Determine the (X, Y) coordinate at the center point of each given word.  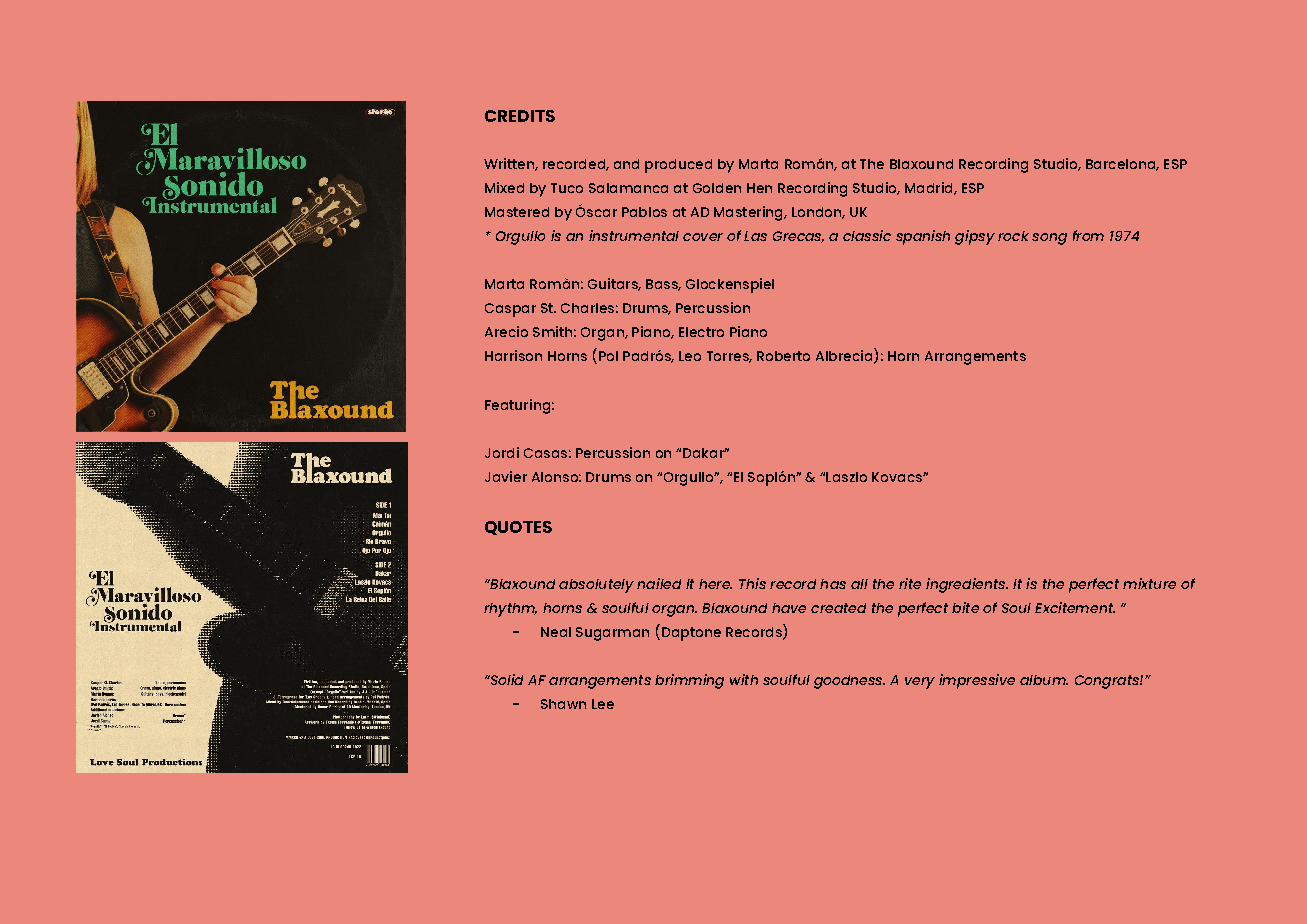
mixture (1149, 583)
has (833, 584)
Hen (759, 188)
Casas (545, 453)
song (1049, 239)
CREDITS (520, 116)
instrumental (634, 235)
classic (867, 235)
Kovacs (898, 477)
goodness (849, 682)
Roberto (783, 356)
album (1044, 680)
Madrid (930, 188)
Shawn (563, 704)
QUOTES (518, 528)
